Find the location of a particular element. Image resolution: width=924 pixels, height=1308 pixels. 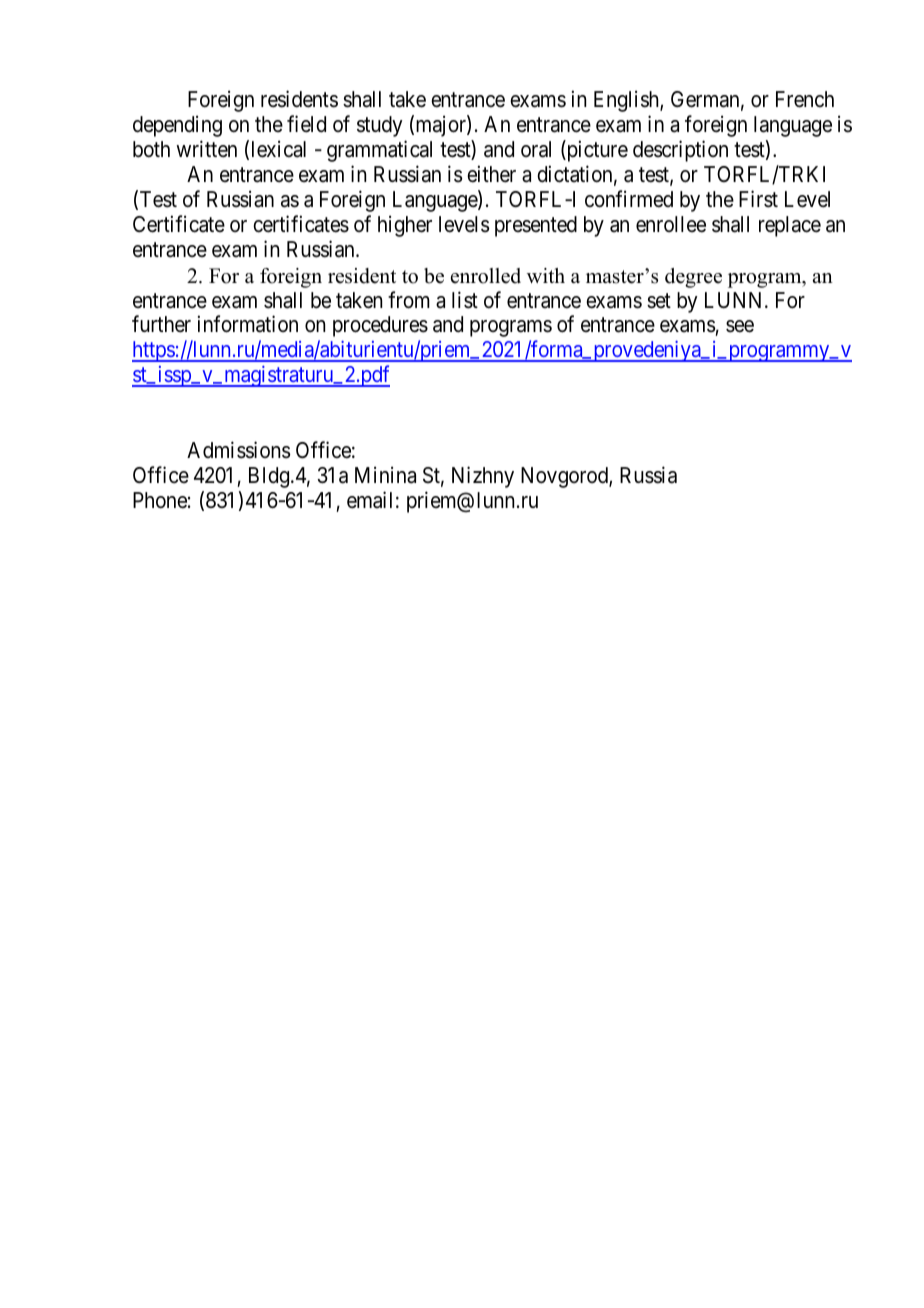

study is located at coordinates (380, 126).
